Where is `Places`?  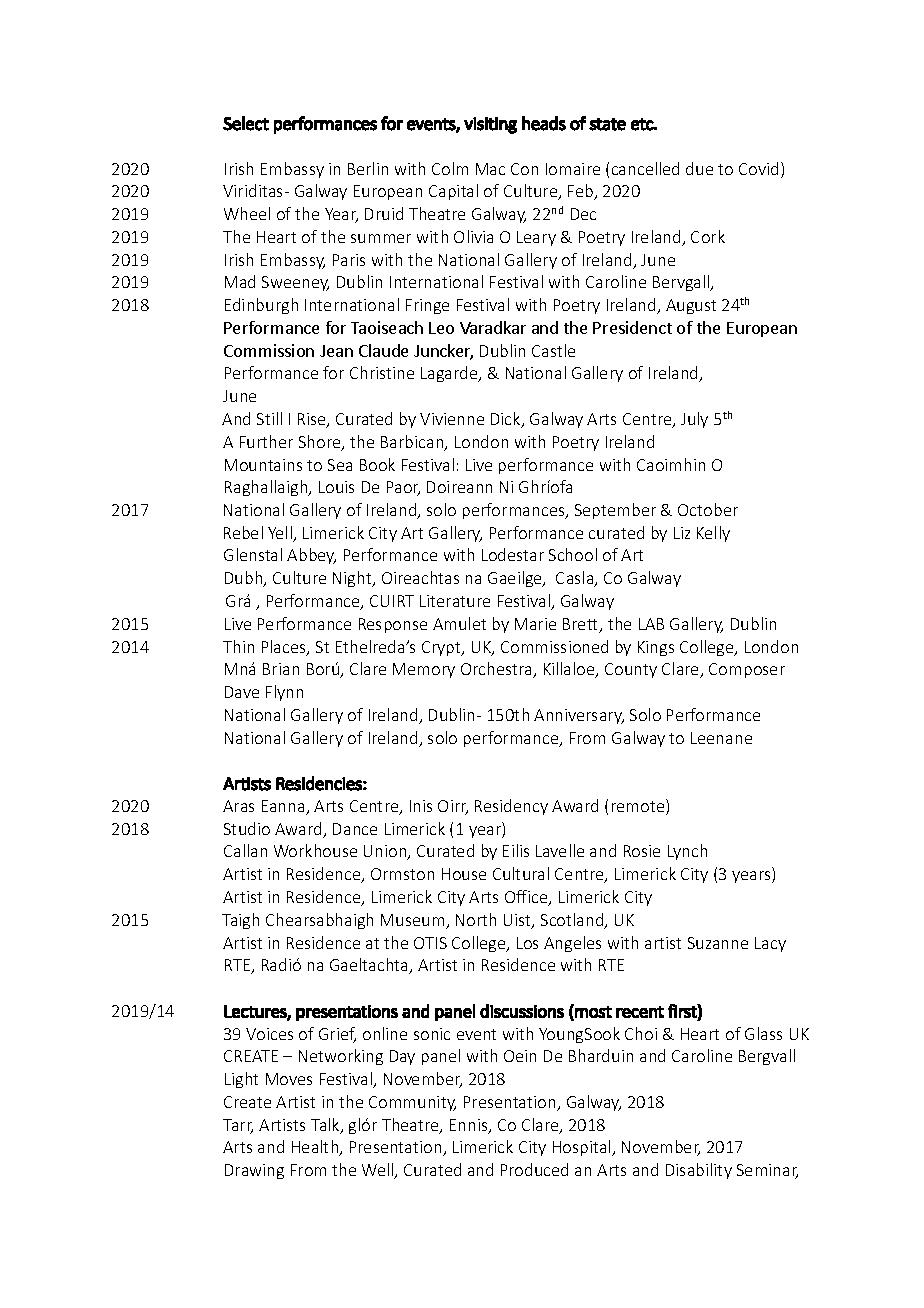 Places is located at coordinates (285, 648).
